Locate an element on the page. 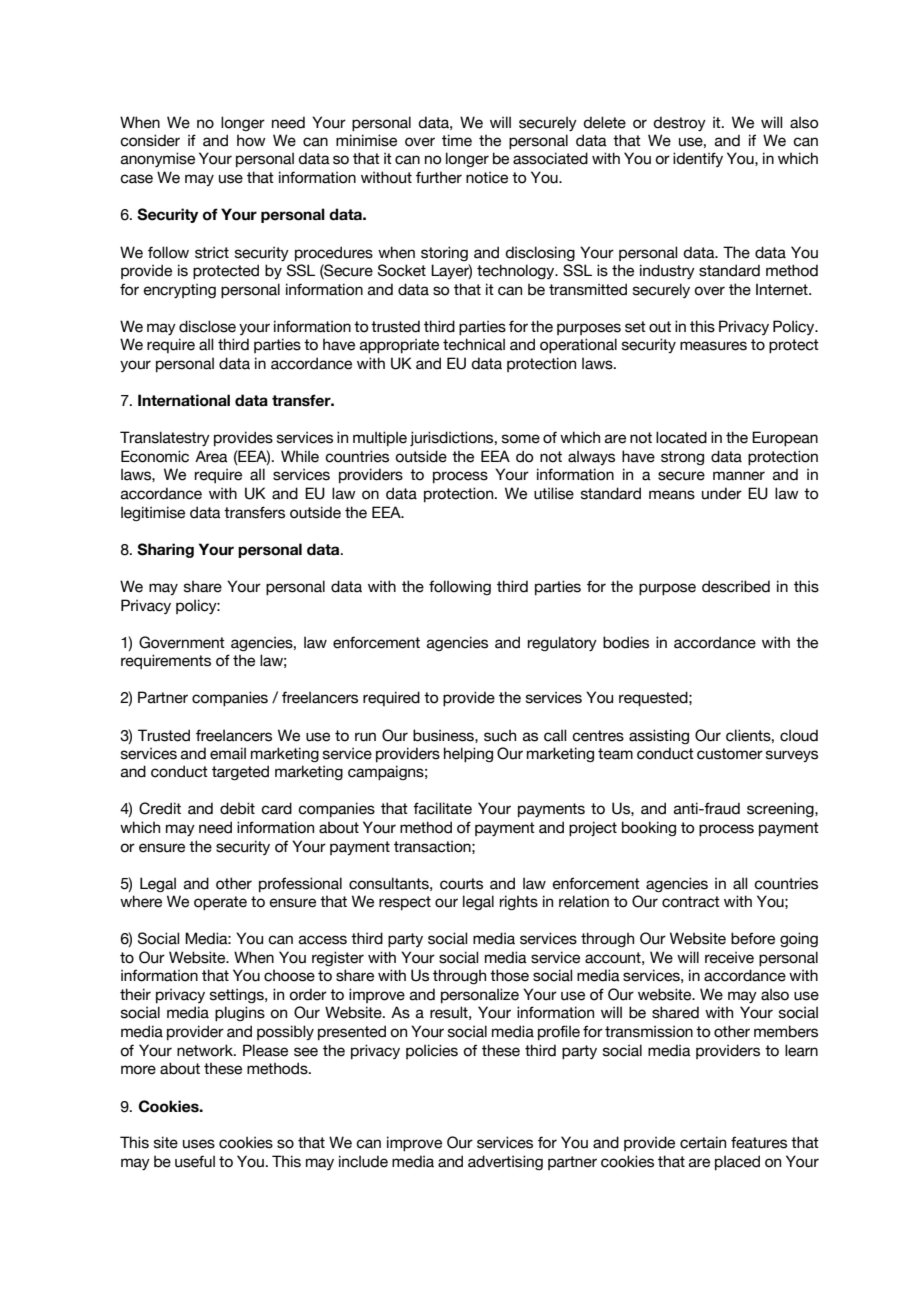  certain is located at coordinates (703, 1142).
